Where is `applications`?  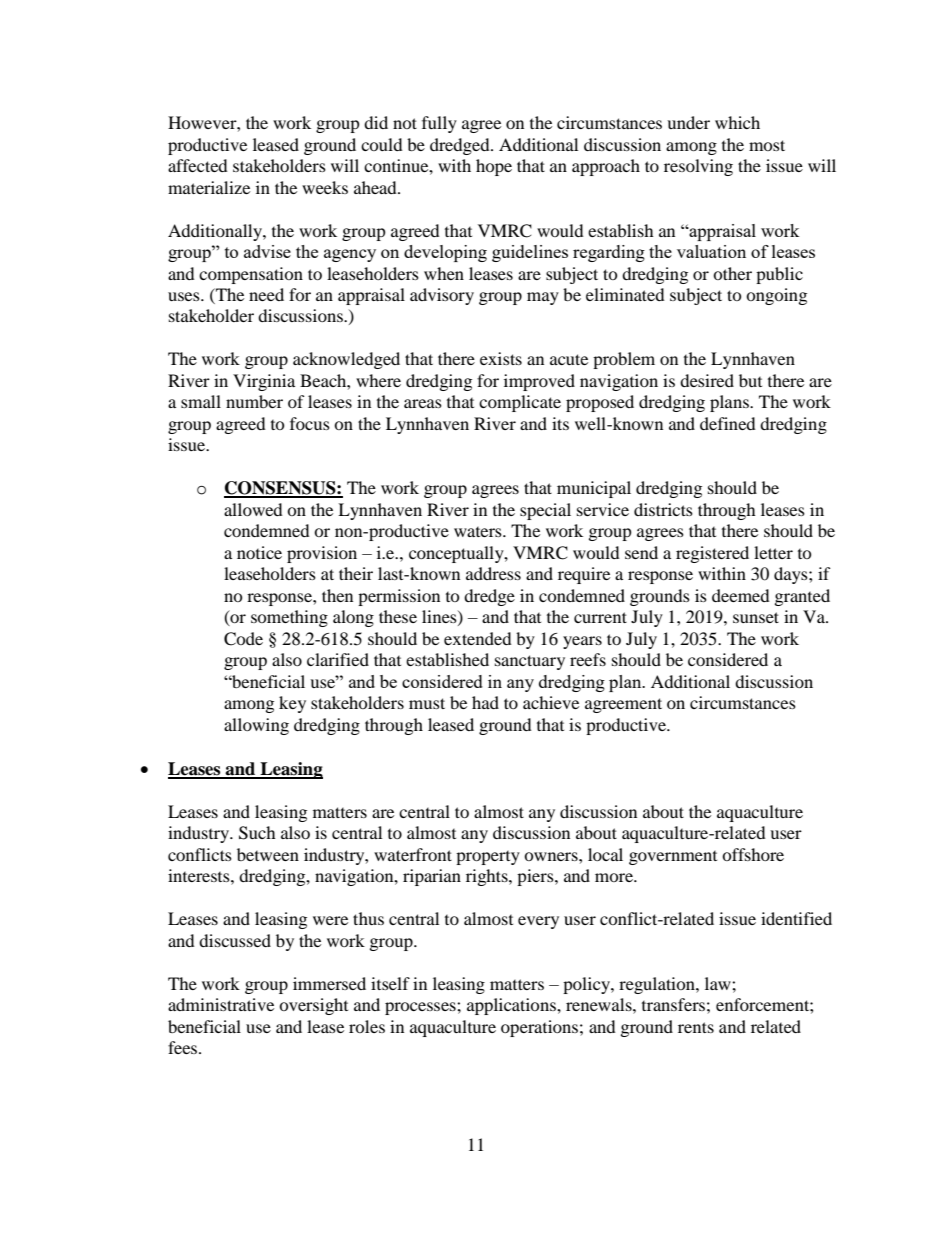 applications is located at coordinates (512, 1006).
